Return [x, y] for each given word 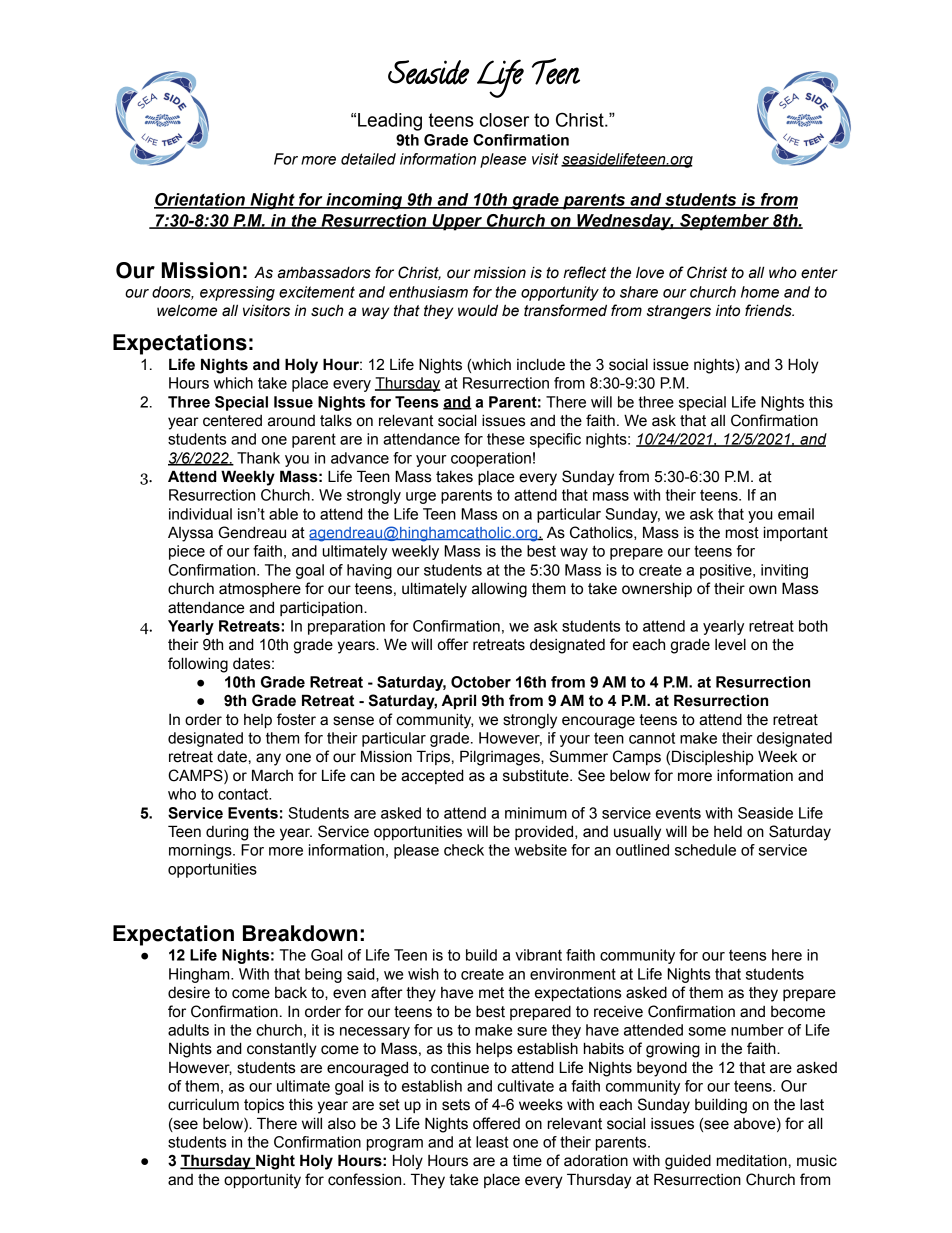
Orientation [200, 200]
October [481, 682]
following [198, 665]
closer [504, 120]
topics [264, 1106]
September [724, 222]
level [730, 644]
